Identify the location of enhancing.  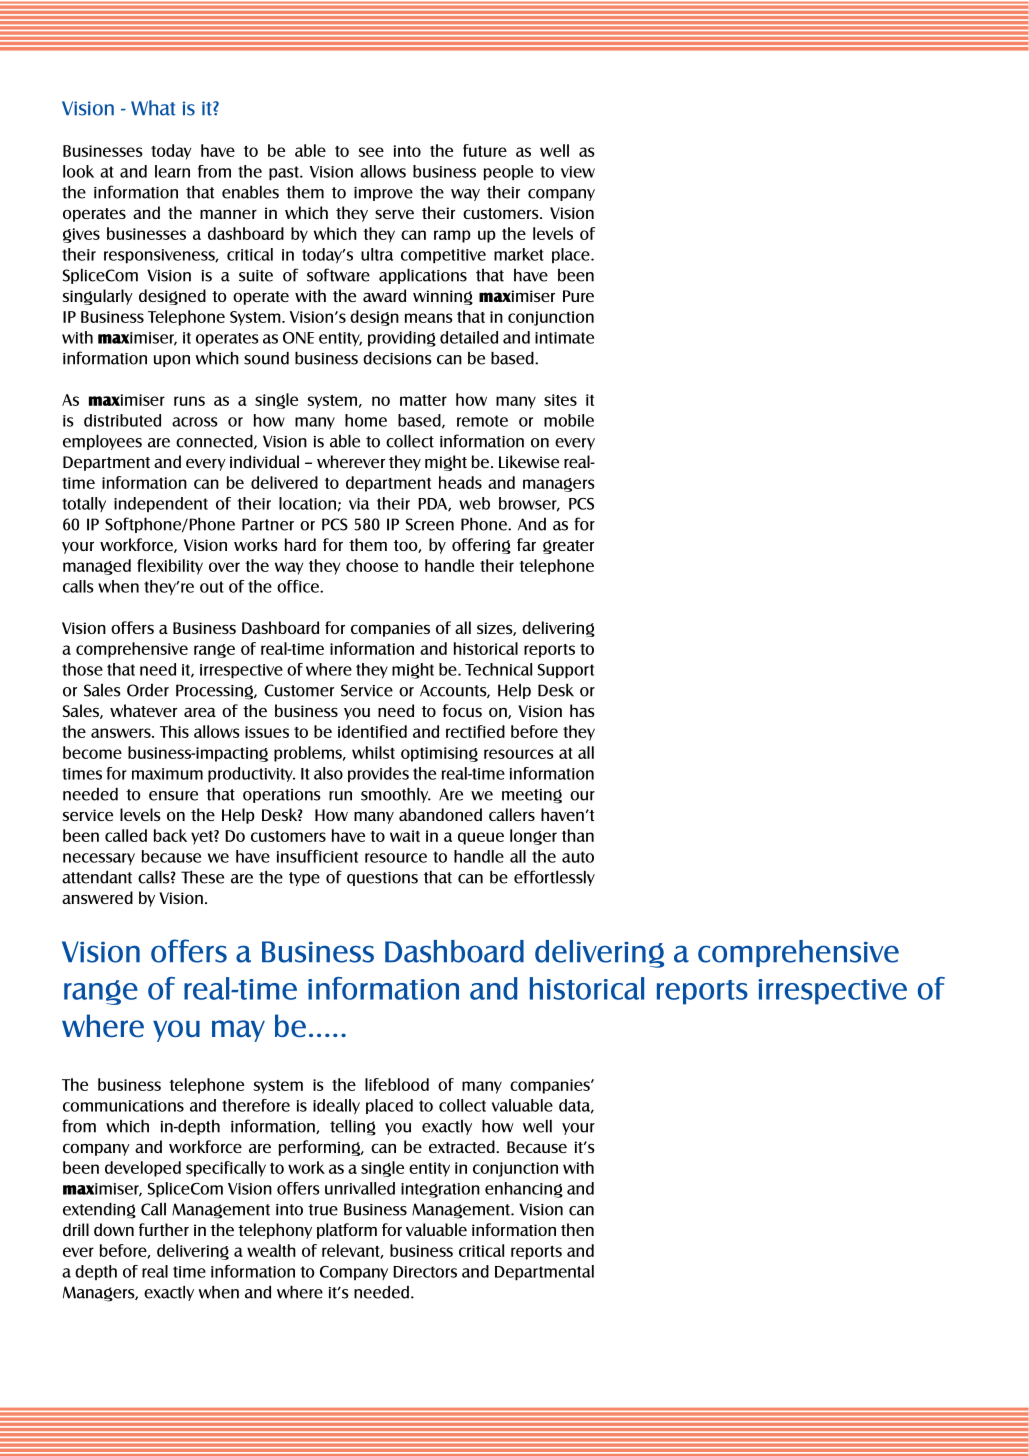
(524, 1190).
